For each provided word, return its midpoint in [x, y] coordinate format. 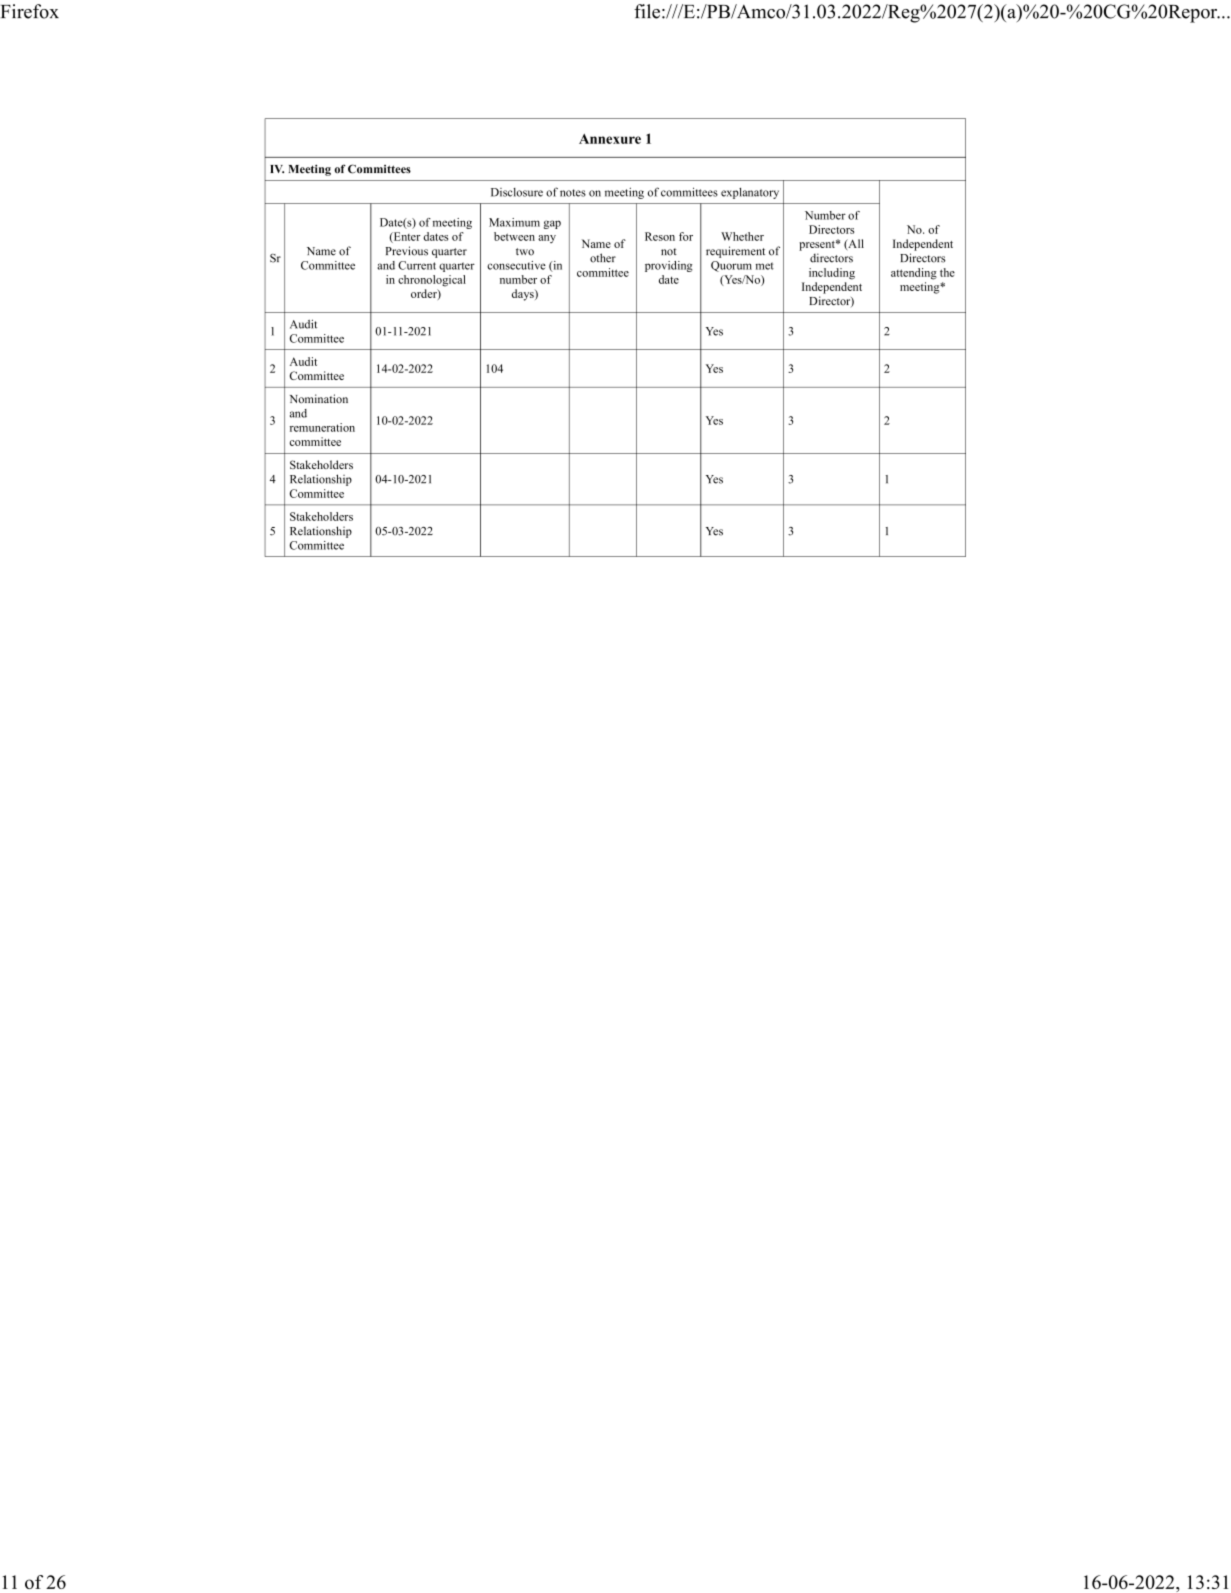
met [765, 266]
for [686, 236]
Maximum [514, 222]
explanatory [750, 193]
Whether [742, 236]
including [832, 274]
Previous [407, 251]
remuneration [322, 427]
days [524, 295]
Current [417, 265]
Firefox [30, 11]
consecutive [516, 265]
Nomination [319, 399]
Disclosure [517, 192]
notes [573, 193]
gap [552, 224]
